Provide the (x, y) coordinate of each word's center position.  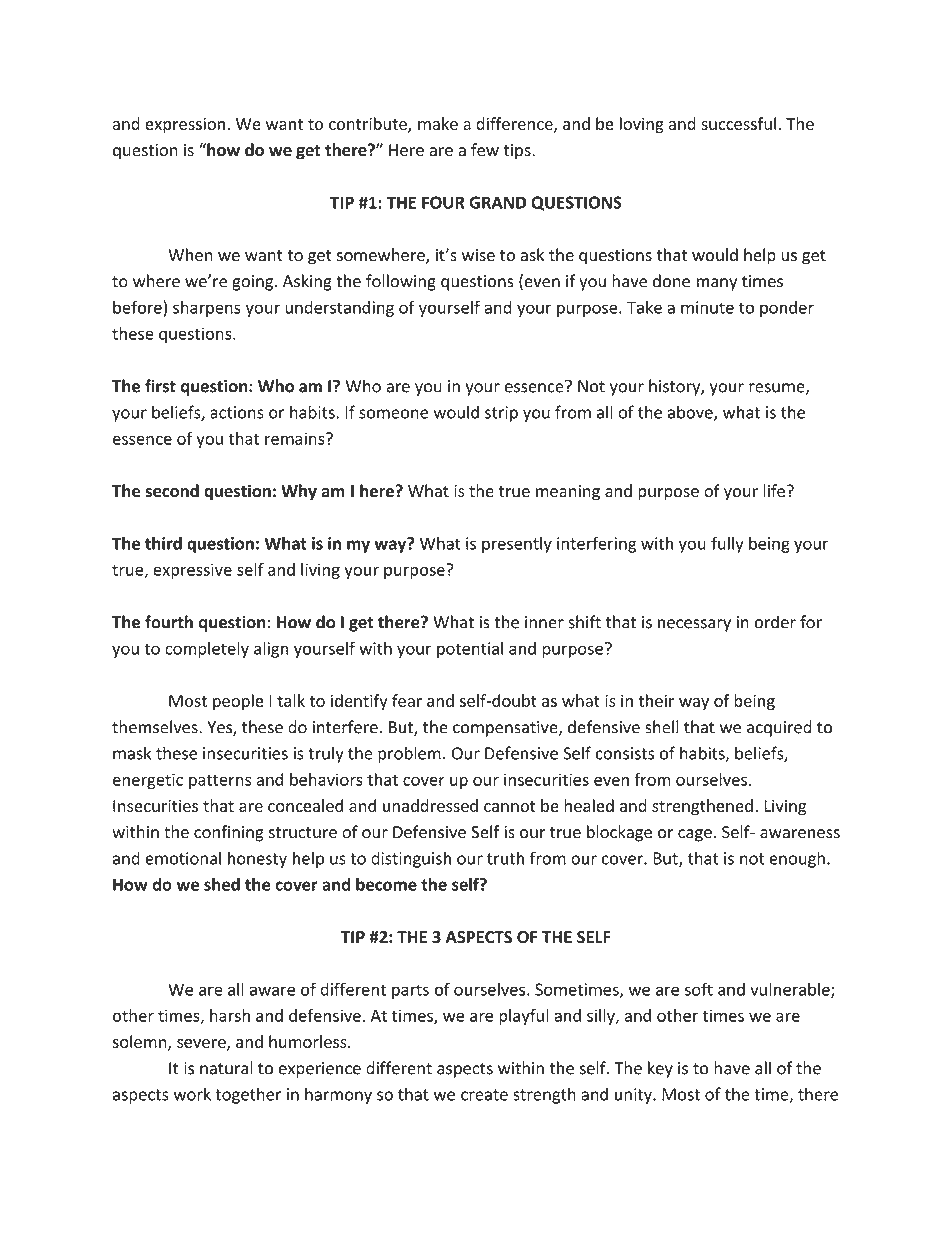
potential (470, 650)
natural (226, 1068)
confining (229, 833)
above (691, 413)
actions (237, 412)
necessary (694, 625)
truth (505, 858)
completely (207, 650)
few (485, 150)
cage (695, 835)
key (660, 1069)
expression (185, 125)
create (484, 1095)
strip (501, 414)
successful (738, 123)
